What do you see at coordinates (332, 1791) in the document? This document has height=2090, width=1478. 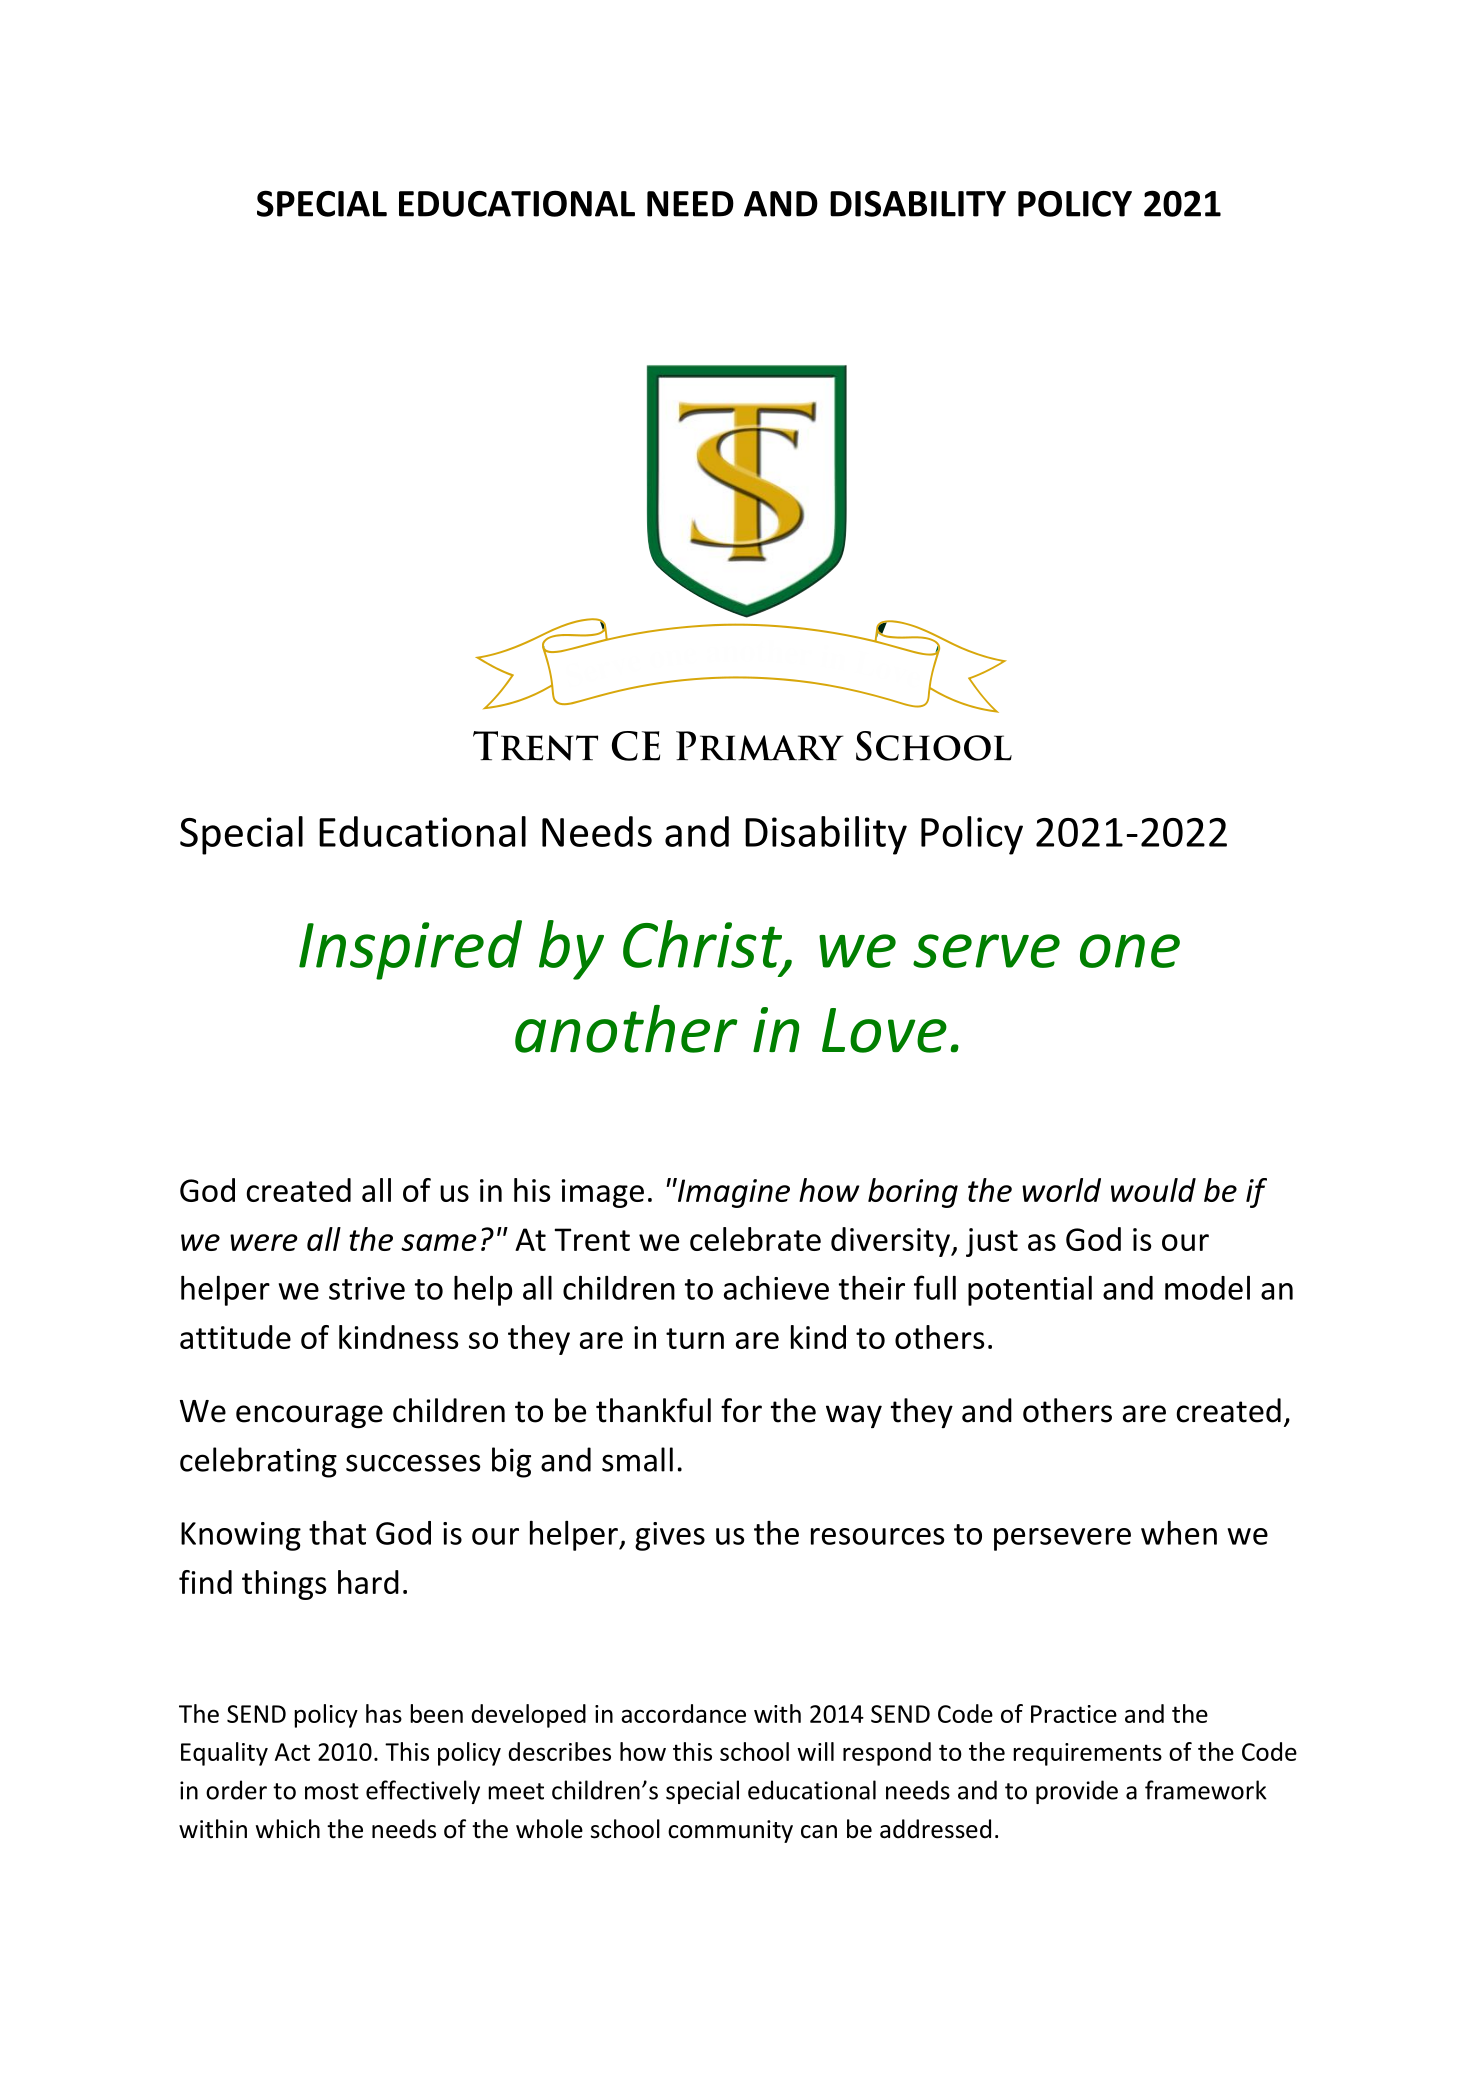 I see `most` at bounding box center [332, 1791].
